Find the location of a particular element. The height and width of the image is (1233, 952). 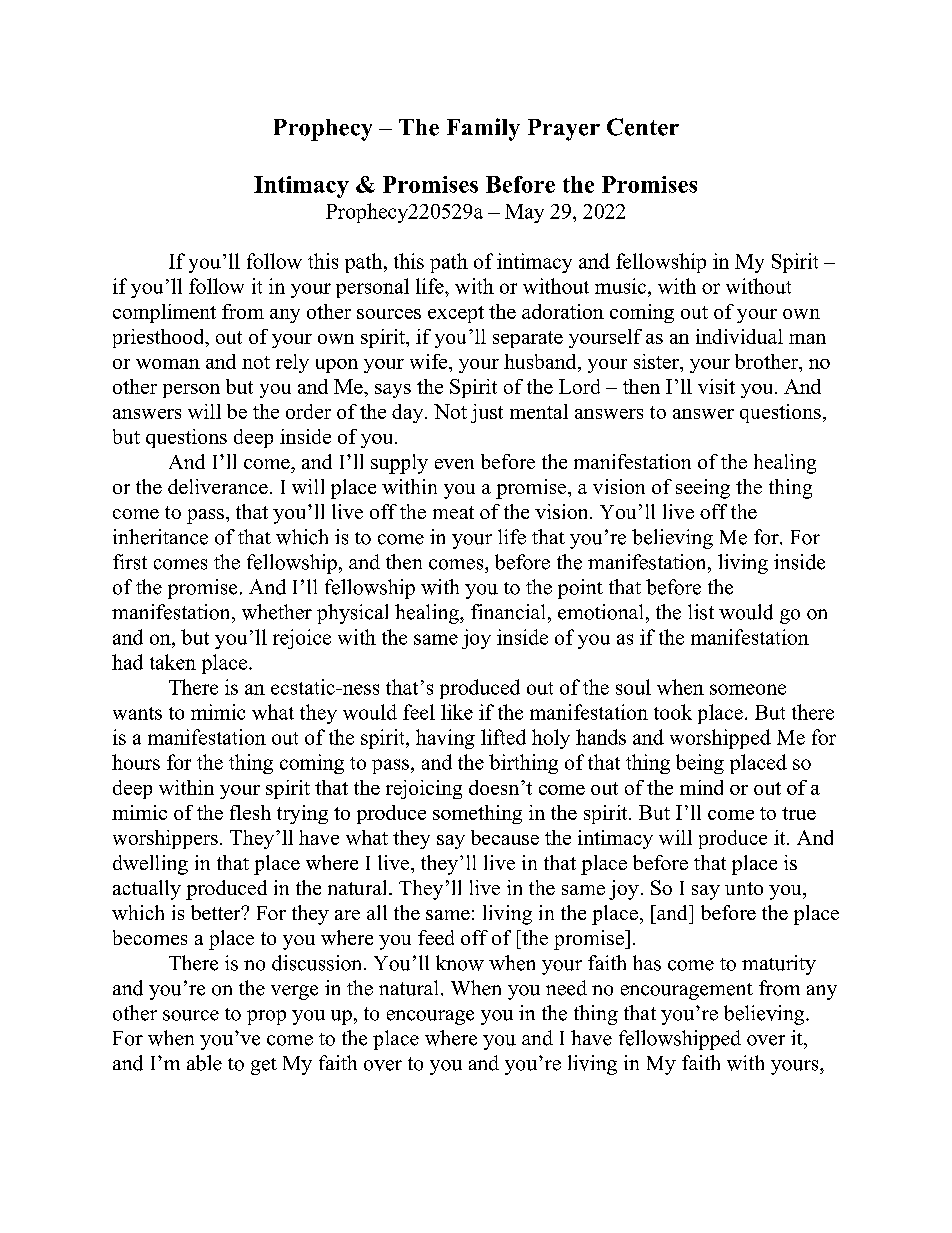

seeing is located at coordinates (703, 489).
